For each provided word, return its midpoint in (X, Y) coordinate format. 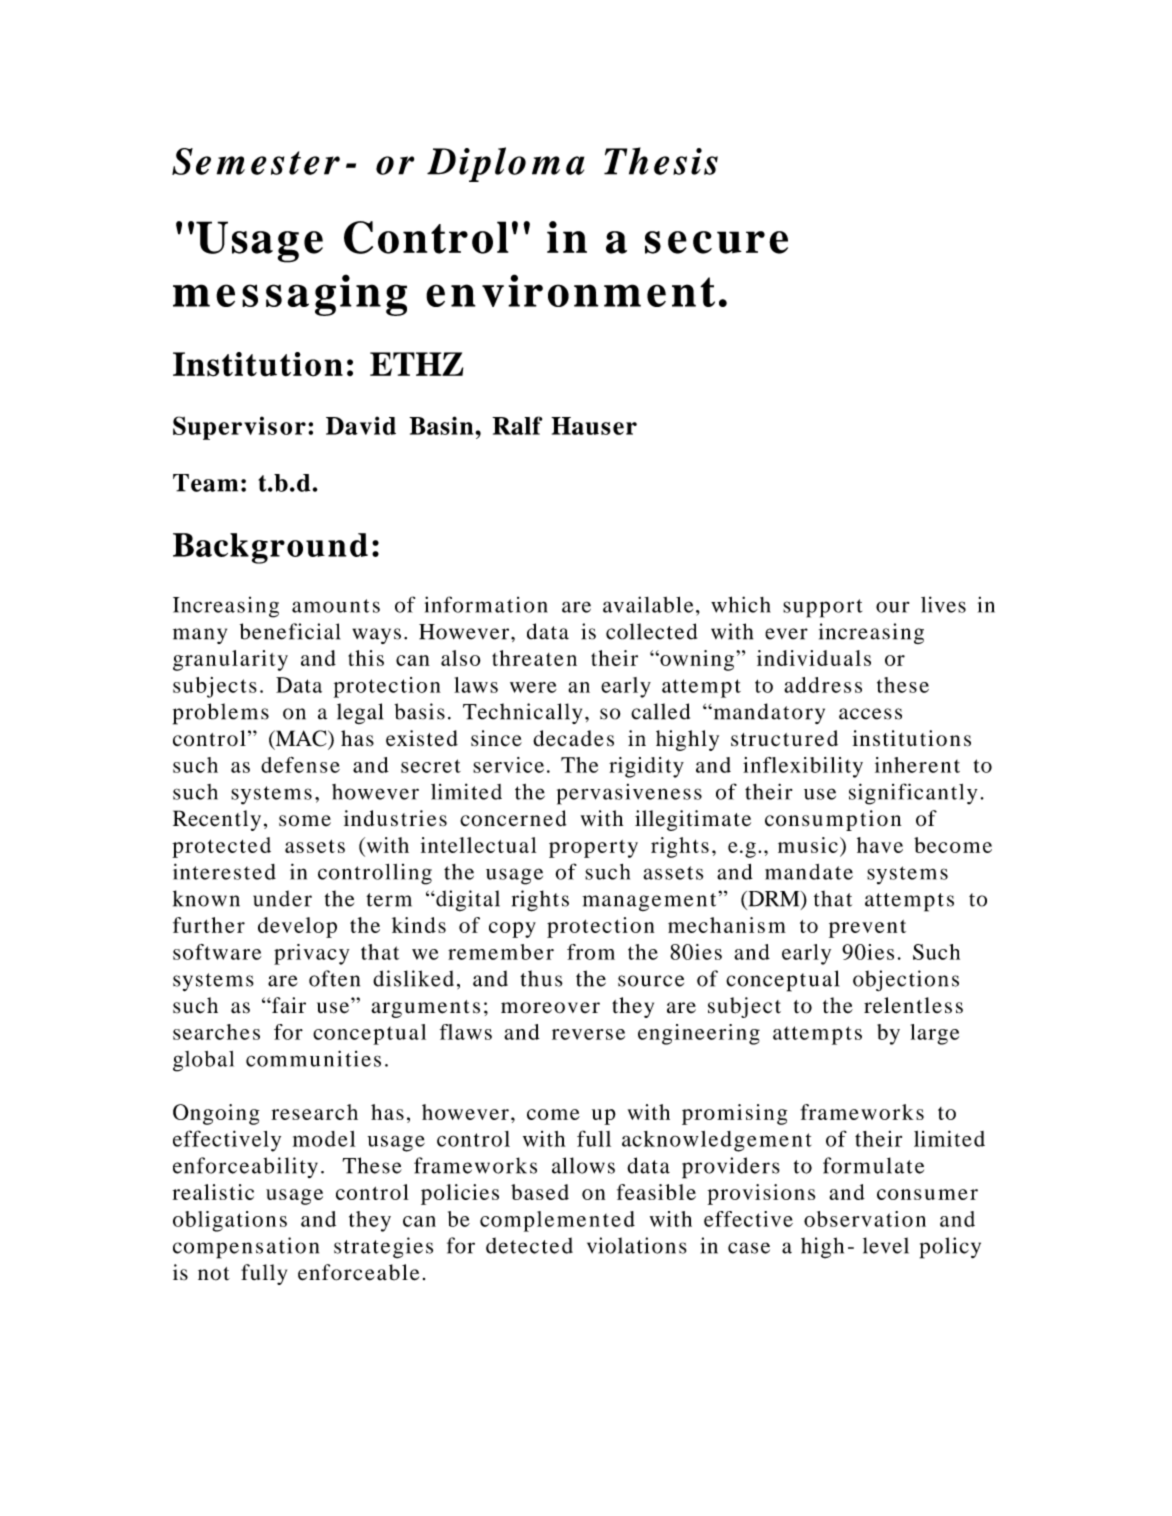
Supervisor (239, 428)
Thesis (661, 161)
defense (300, 765)
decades (573, 738)
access (870, 714)
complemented (557, 1221)
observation (865, 1219)
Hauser (594, 426)
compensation (246, 1248)
